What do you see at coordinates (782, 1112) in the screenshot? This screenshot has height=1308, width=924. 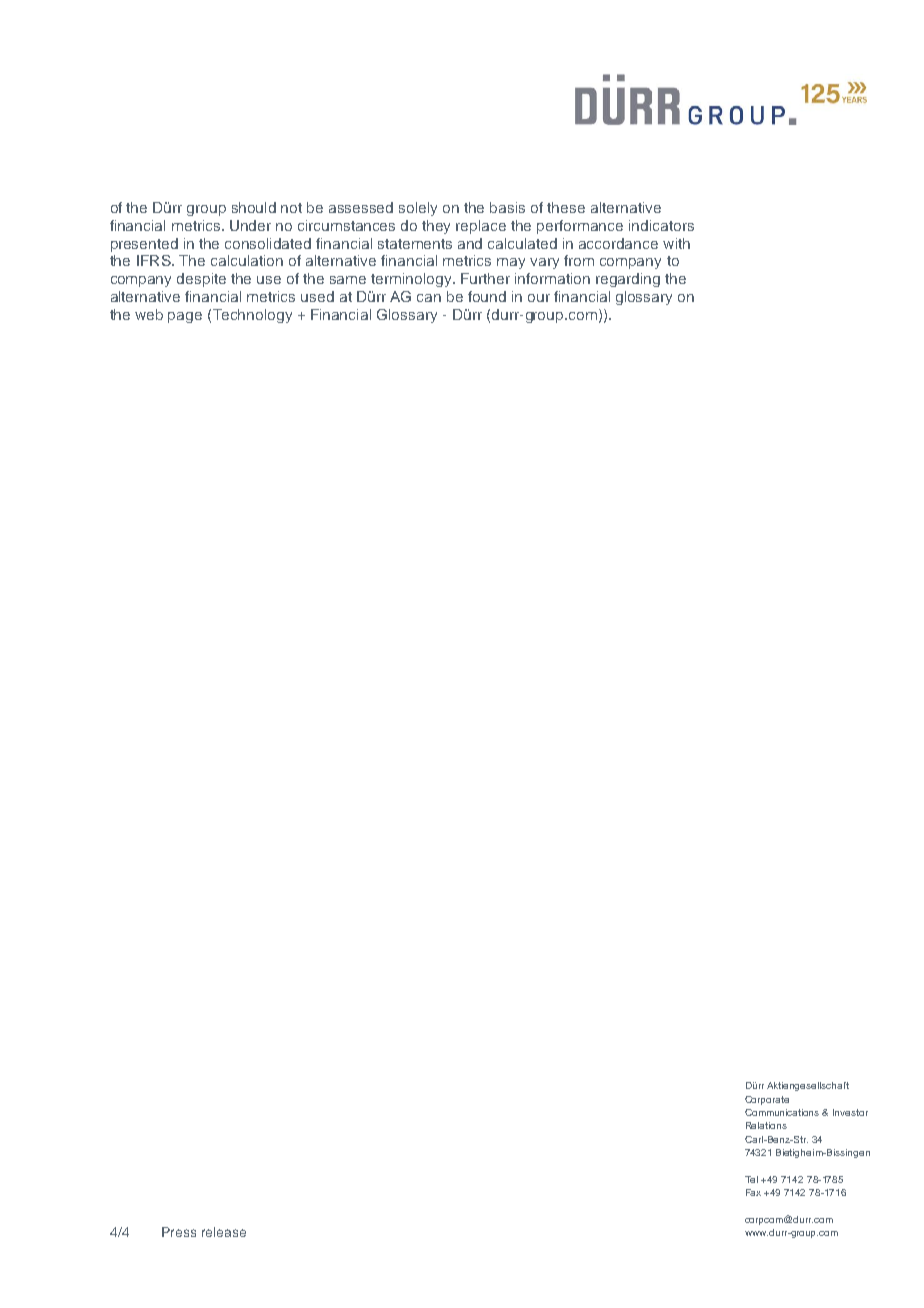 I see `Communications` at bounding box center [782, 1112].
